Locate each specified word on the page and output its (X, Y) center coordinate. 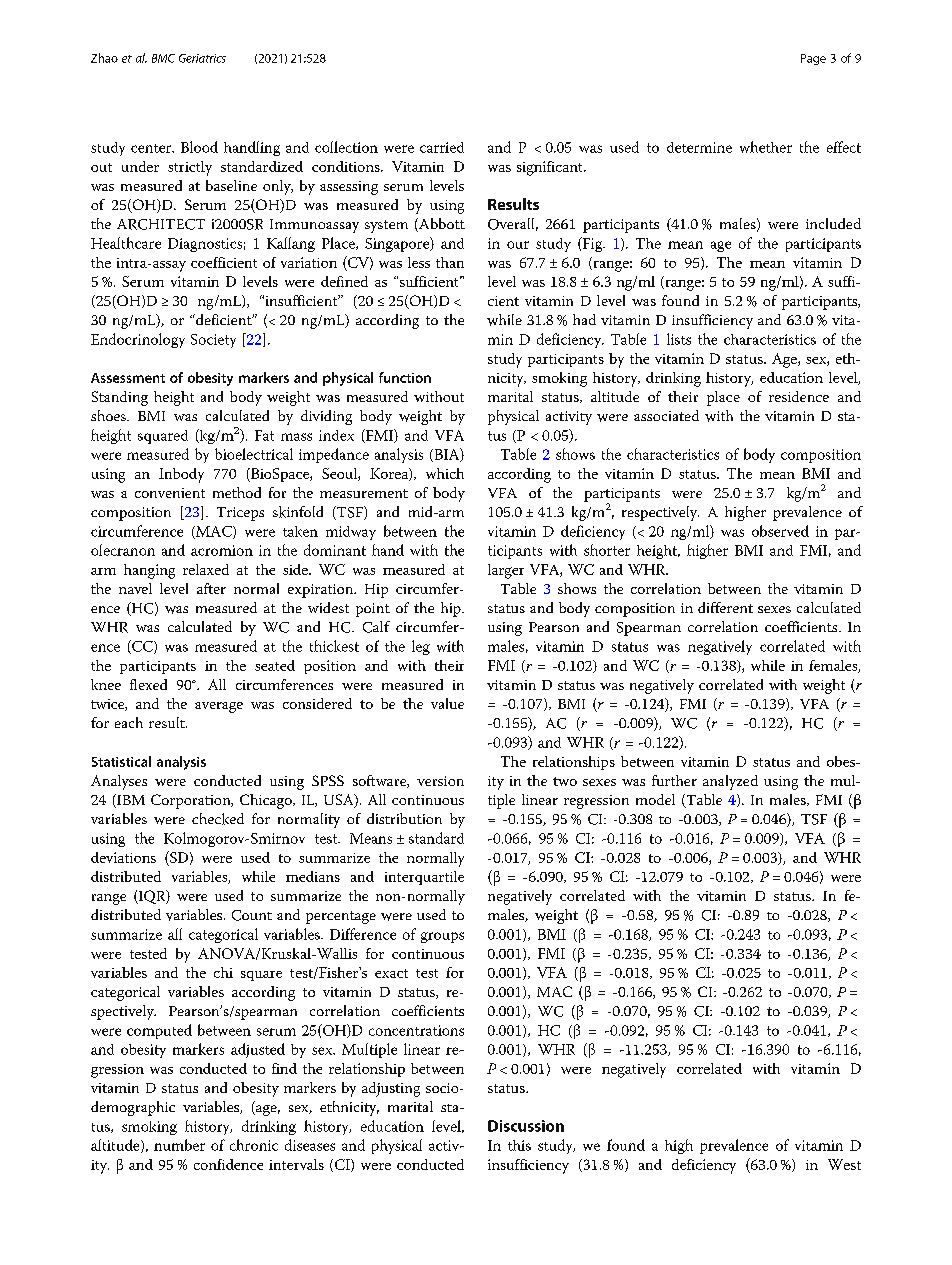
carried (442, 147)
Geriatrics (202, 58)
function (405, 377)
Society (213, 341)
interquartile (424, 878)
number (179, 1145)
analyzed (730, 782)
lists (679, 339)
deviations (123, 857)
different (725, 607)
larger (506, 571)
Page (813, 59)
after (211, 588)
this (519, 1145)
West (844, 1164)
